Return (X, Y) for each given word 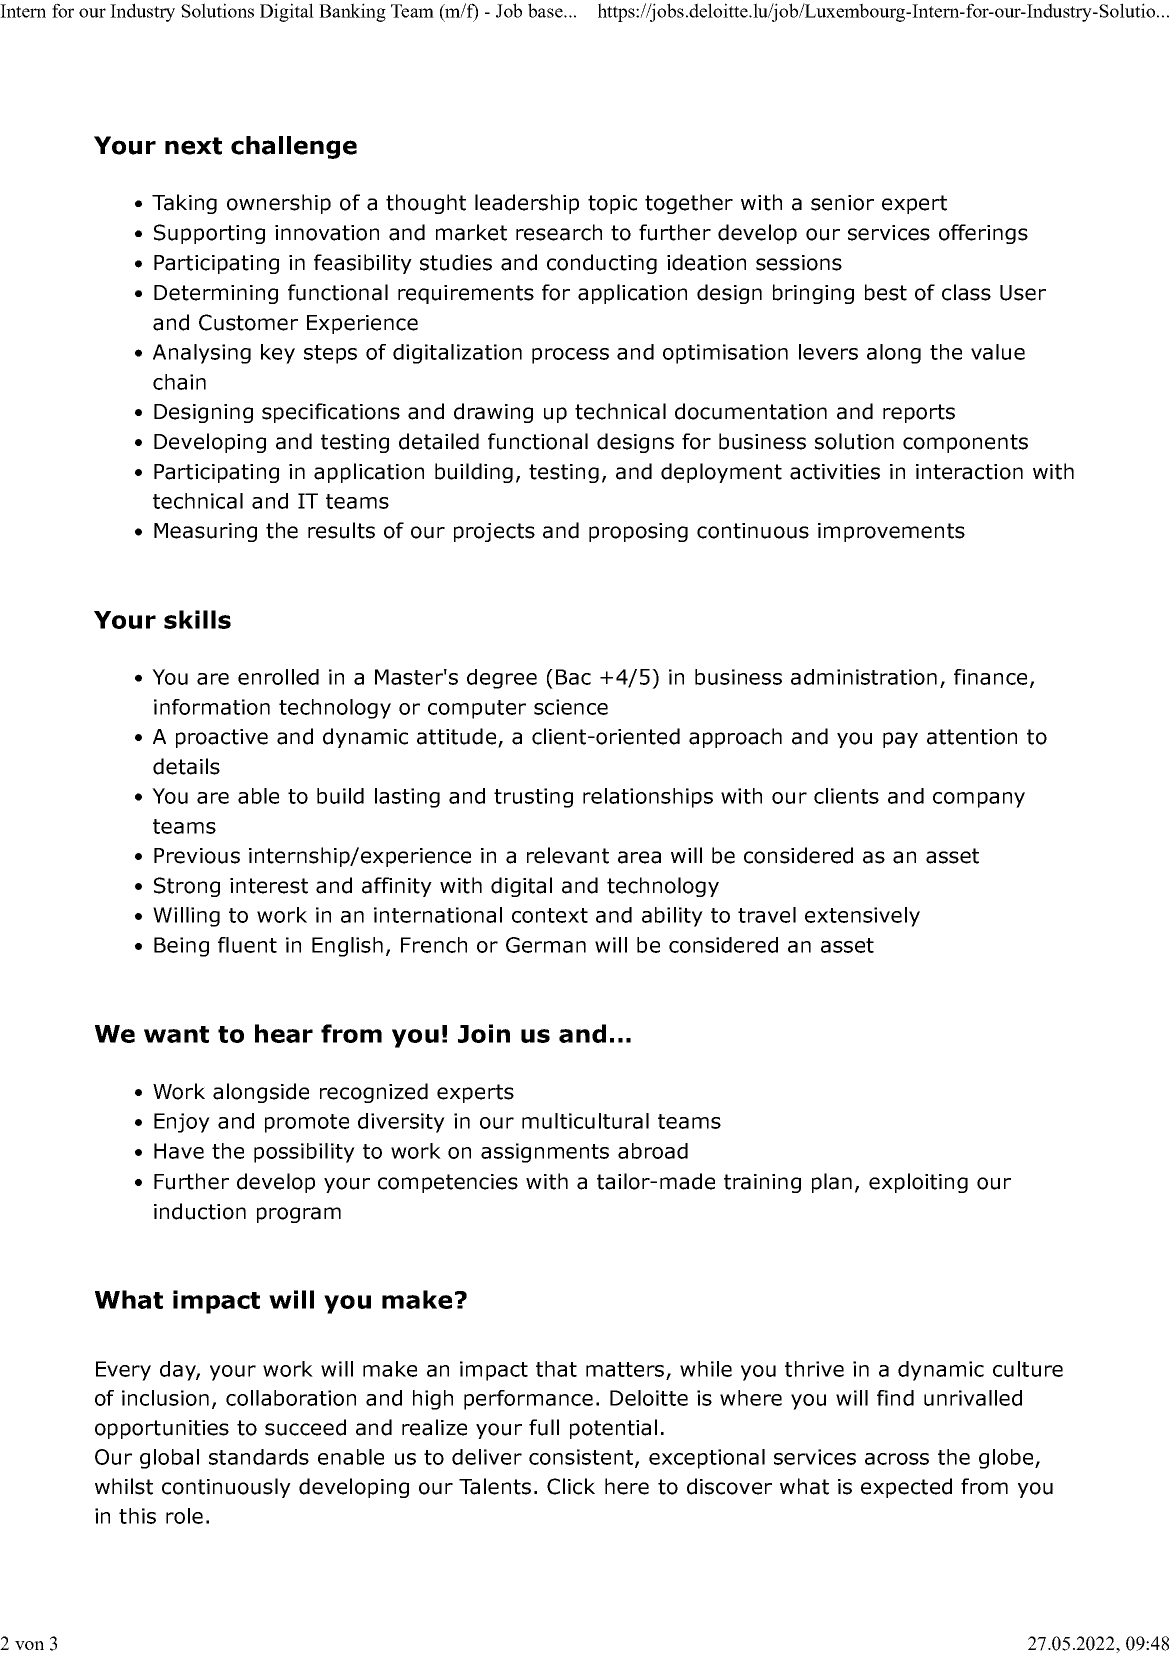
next (193, 146)
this (137, 1516)
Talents (495, 1486)
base (546, 10)
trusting (533, 798)
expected (906, 1488)
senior (842, 203)
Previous (197, 856)
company (979, 800)
